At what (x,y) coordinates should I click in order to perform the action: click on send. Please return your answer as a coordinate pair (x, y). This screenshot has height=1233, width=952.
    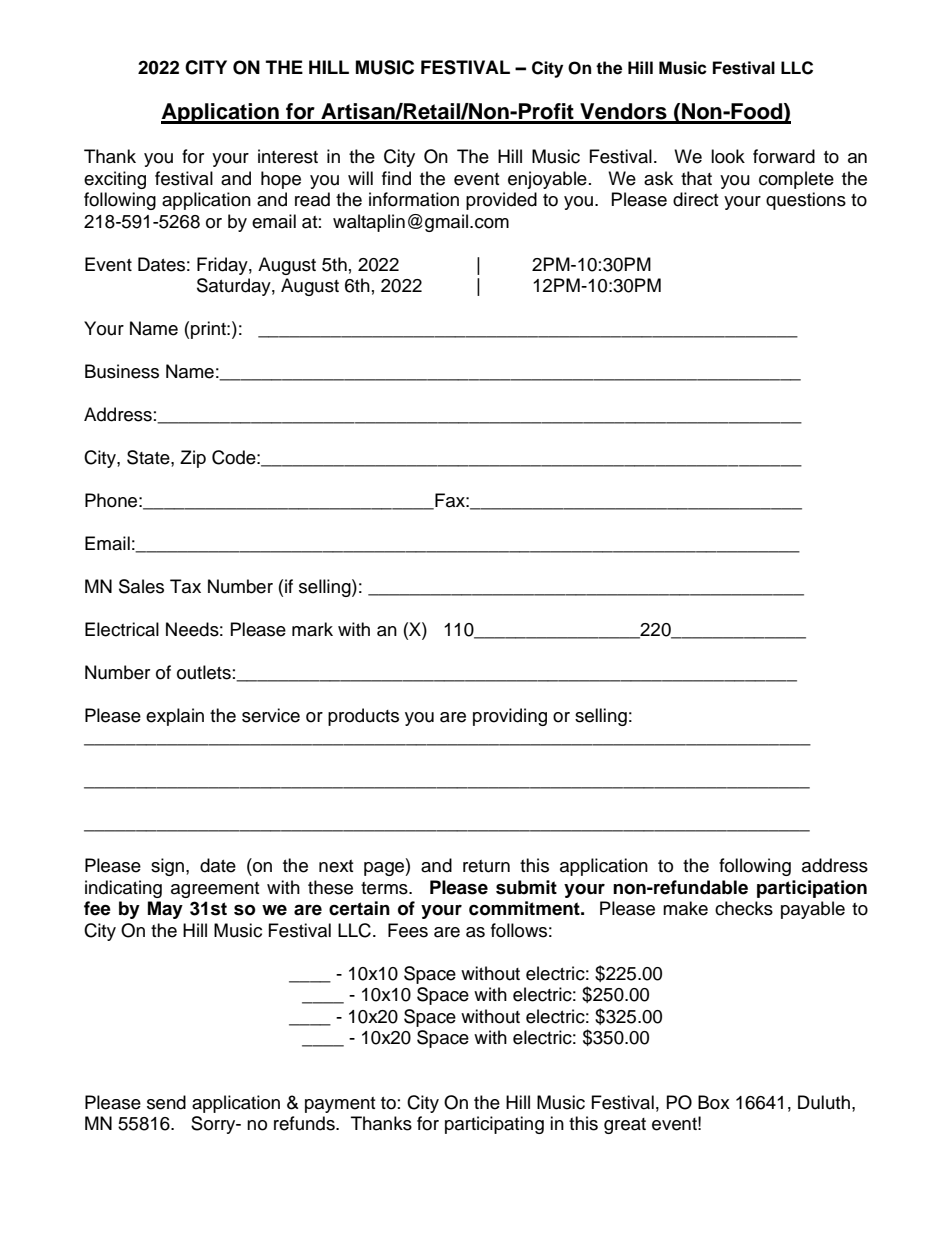
    Looking at the image, I should click on (166, 1102).
